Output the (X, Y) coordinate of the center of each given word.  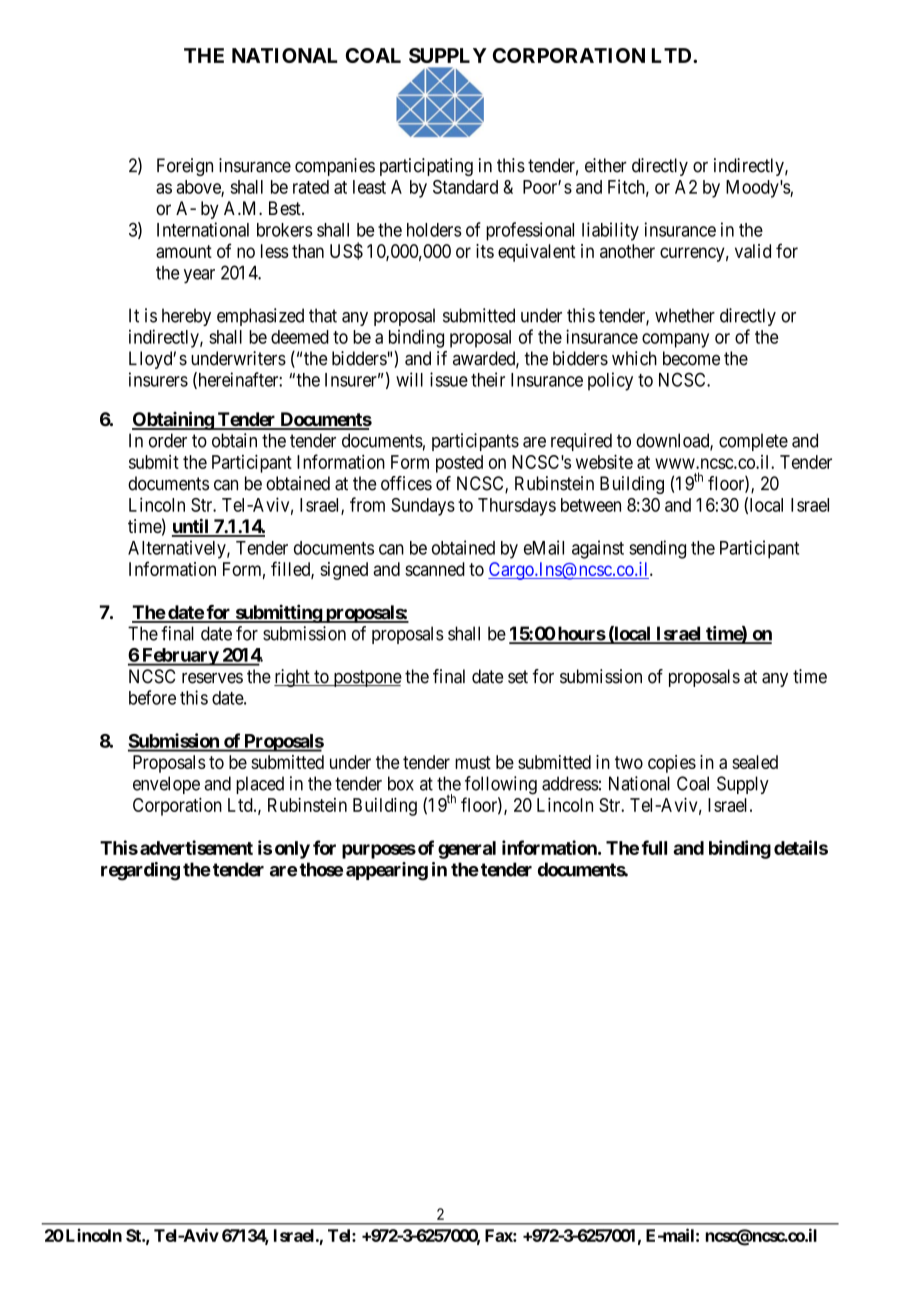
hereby (186, 317)
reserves (212, 678)
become (691, 358)
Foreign (185, 167)
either (606, 165)
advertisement (196, 847)
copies (672, 764)
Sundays (423, 507)
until (191, 527)
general (467, 850)
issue (449, 379)
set (518, 677)
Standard (465, 187)
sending (657, 549)
